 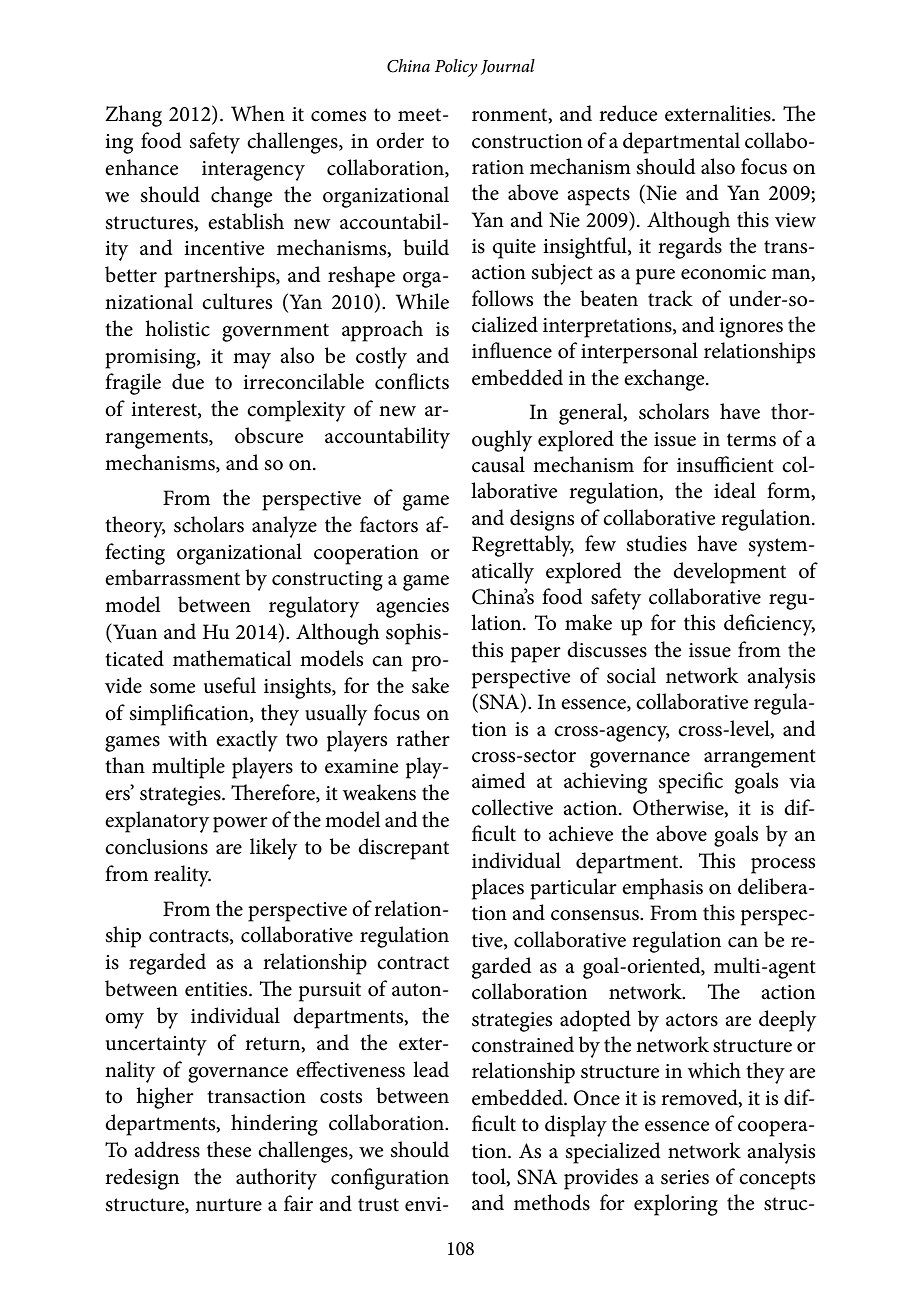 What do you see at coordinates (456, 68) in the screenshot?
I see `Policy` at bounding box center [456, 68].
